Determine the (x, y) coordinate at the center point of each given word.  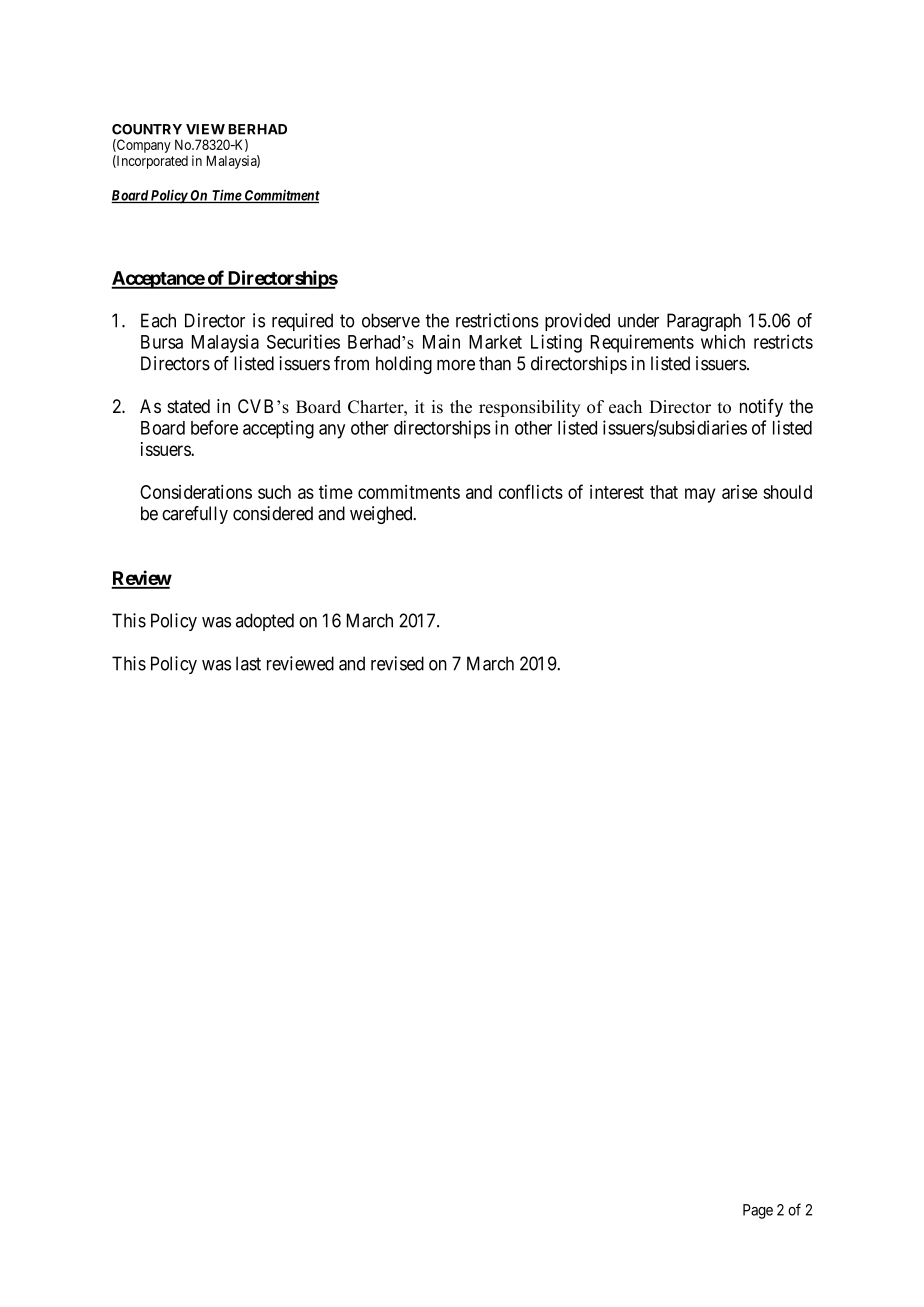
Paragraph (704, 322)
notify (761, 408)
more (456, 365)
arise (740, 492)
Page (758, 1211)
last (248, 663)
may (700, 495)
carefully (195, 515)
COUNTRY (147, 129)
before (214, 427)
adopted (265, 622)
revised (397, 663)
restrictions (497, 320)
